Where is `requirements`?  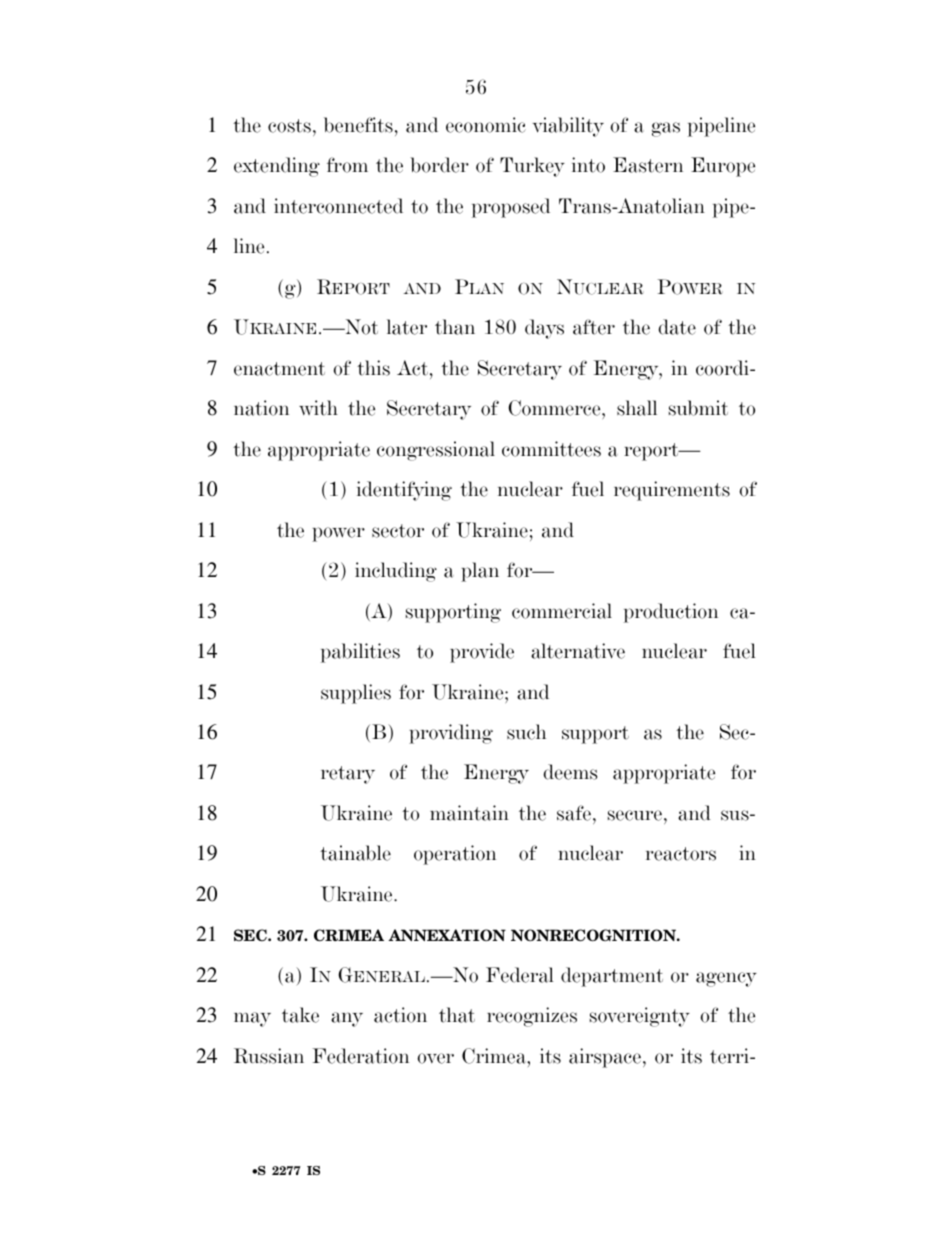 requirements is located at coordinates (672, 491).
